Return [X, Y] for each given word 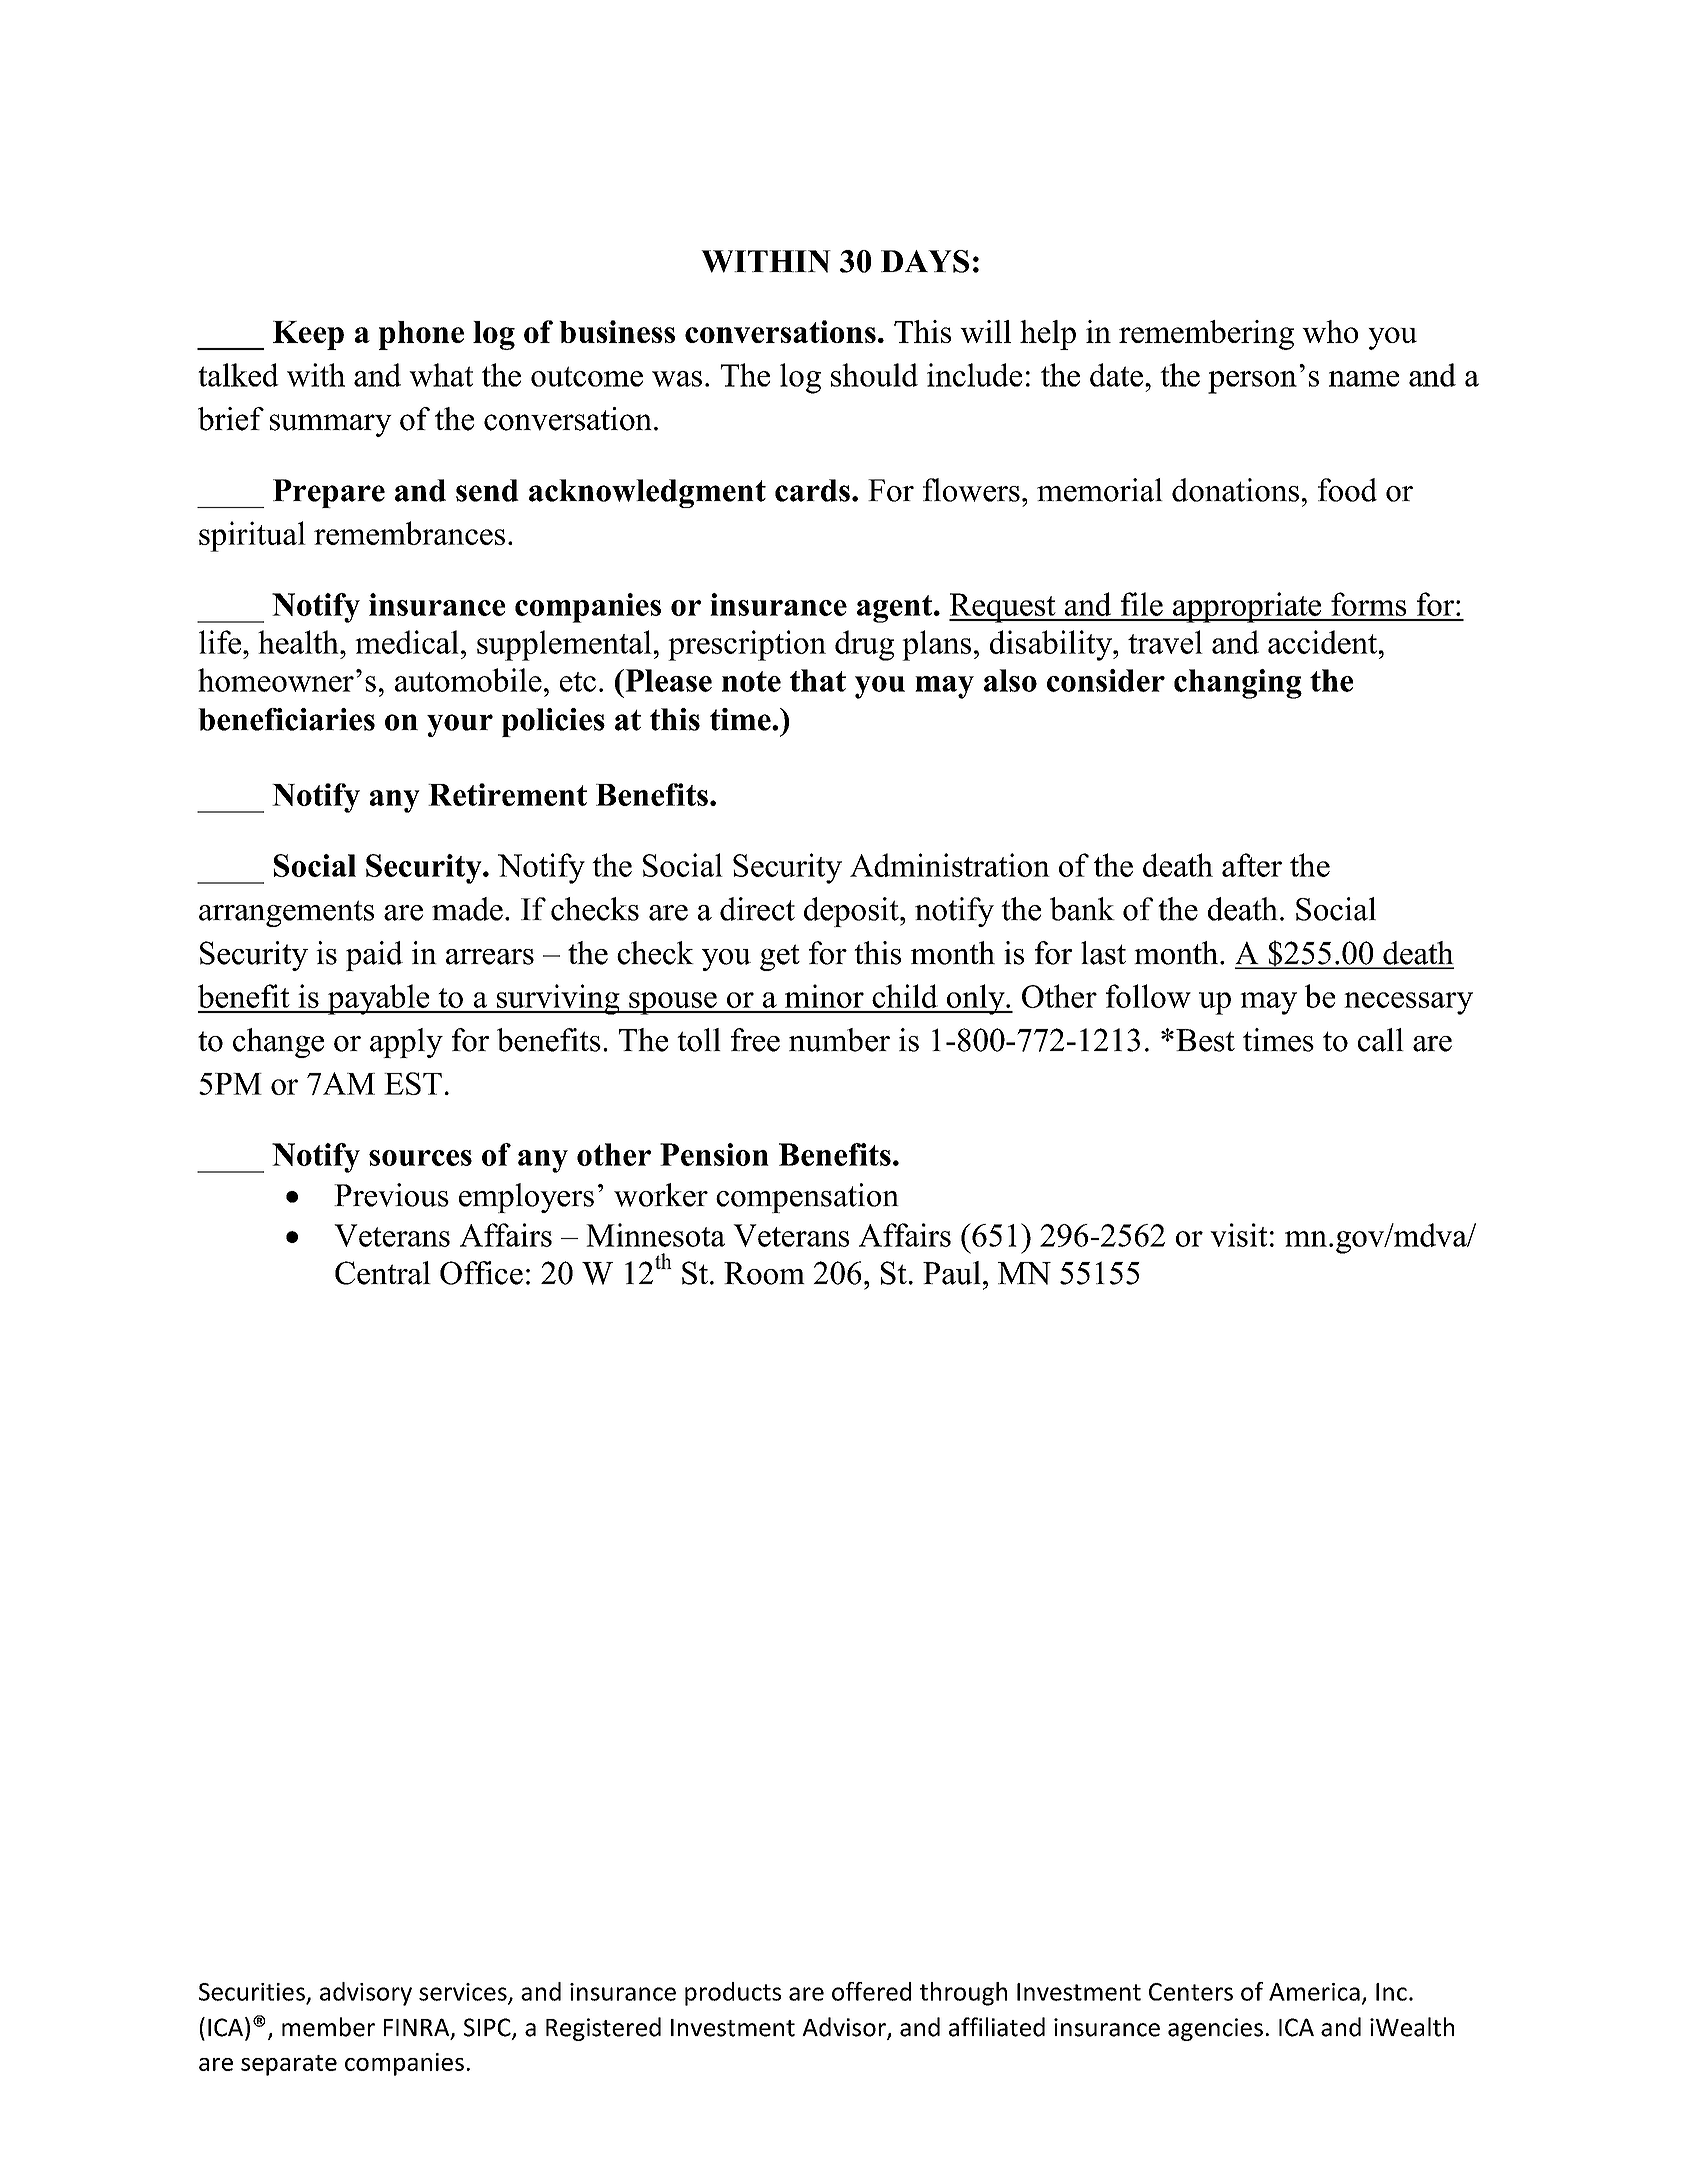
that [818, 680]
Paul [952, 1273]
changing [1238, 684]
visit [1238, 1235]
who [1330, 331]
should [874, 375]
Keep [308, 335]
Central [383, 1273]
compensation [807, 1198]
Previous [391, 1195]
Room [764, 1273]
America [1314, 1992]
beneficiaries [286, 719]
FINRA [418, 2028]
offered [871, 1991]
